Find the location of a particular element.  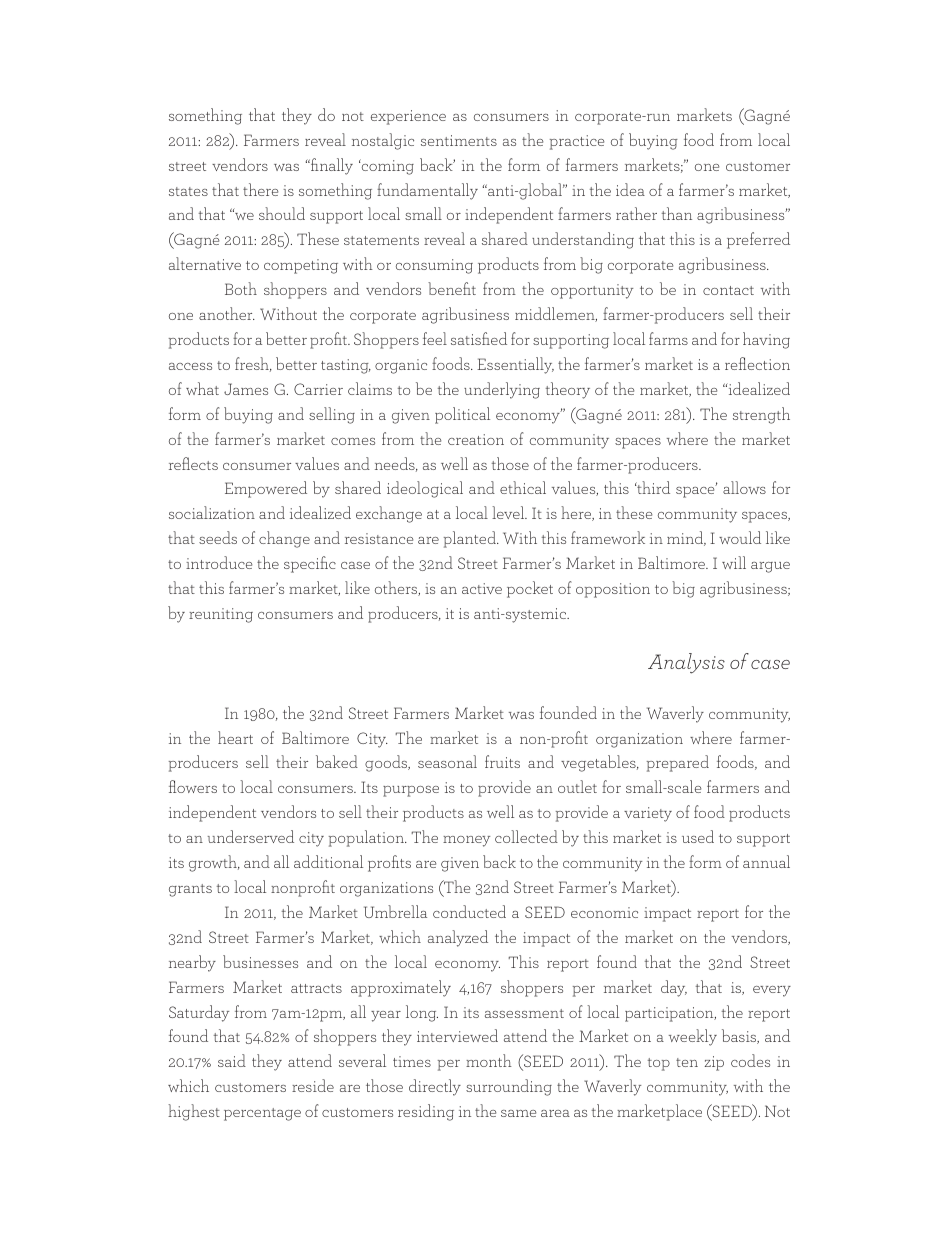

surrounding is located at coordinates (509, 1087).
